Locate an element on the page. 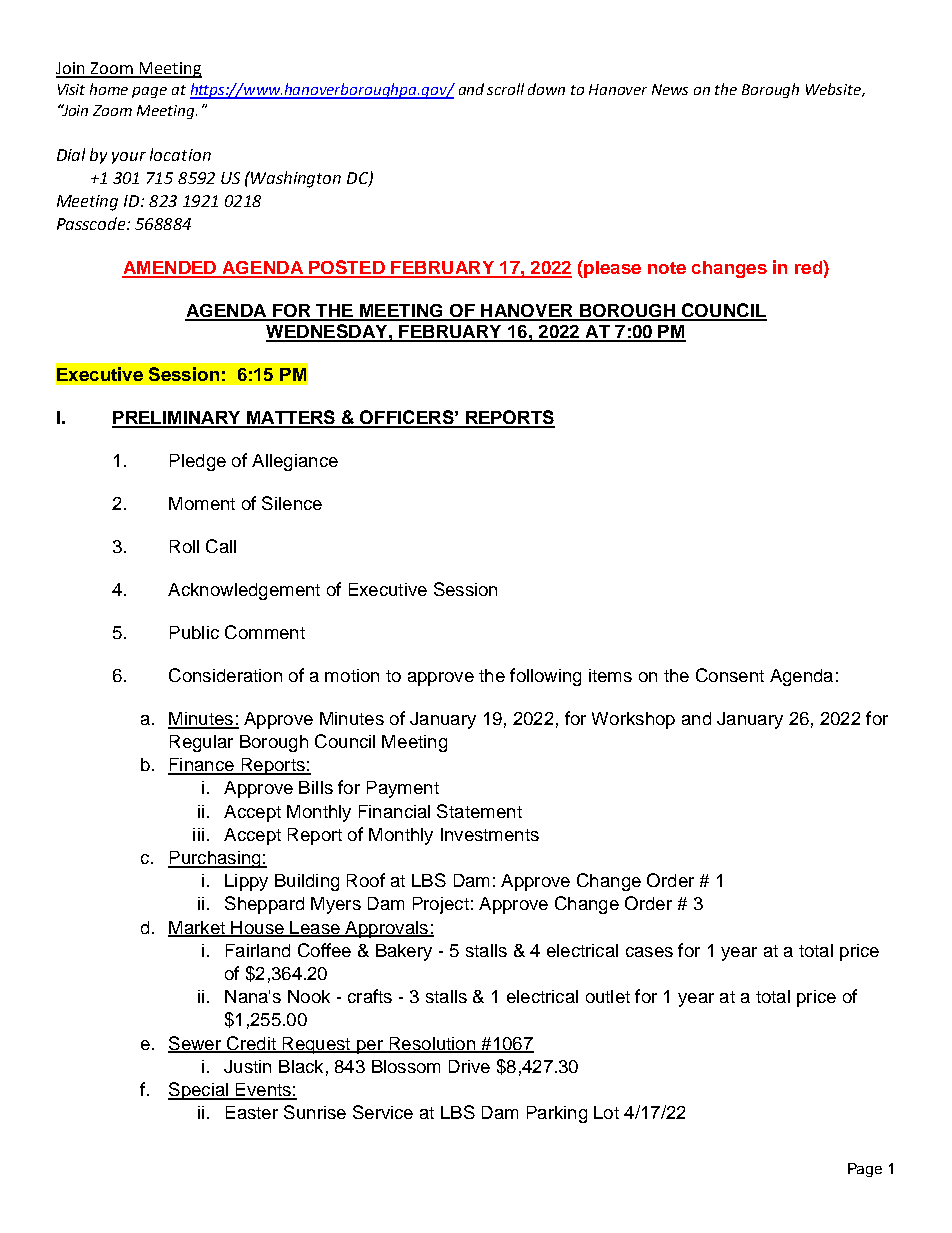  News is located at coordinates (670, 89).
